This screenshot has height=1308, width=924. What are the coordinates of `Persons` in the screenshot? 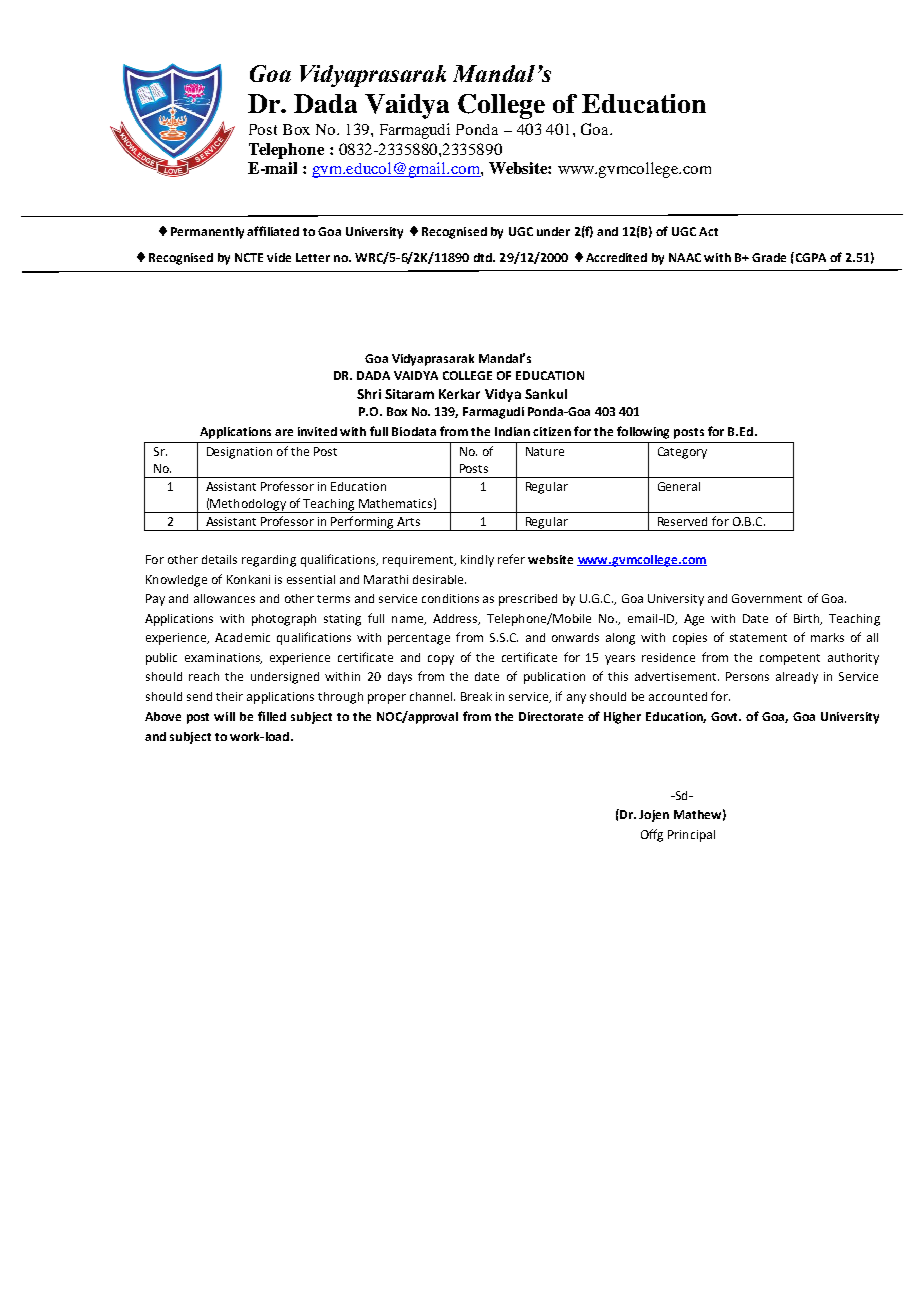 It's located at (747, 676).
